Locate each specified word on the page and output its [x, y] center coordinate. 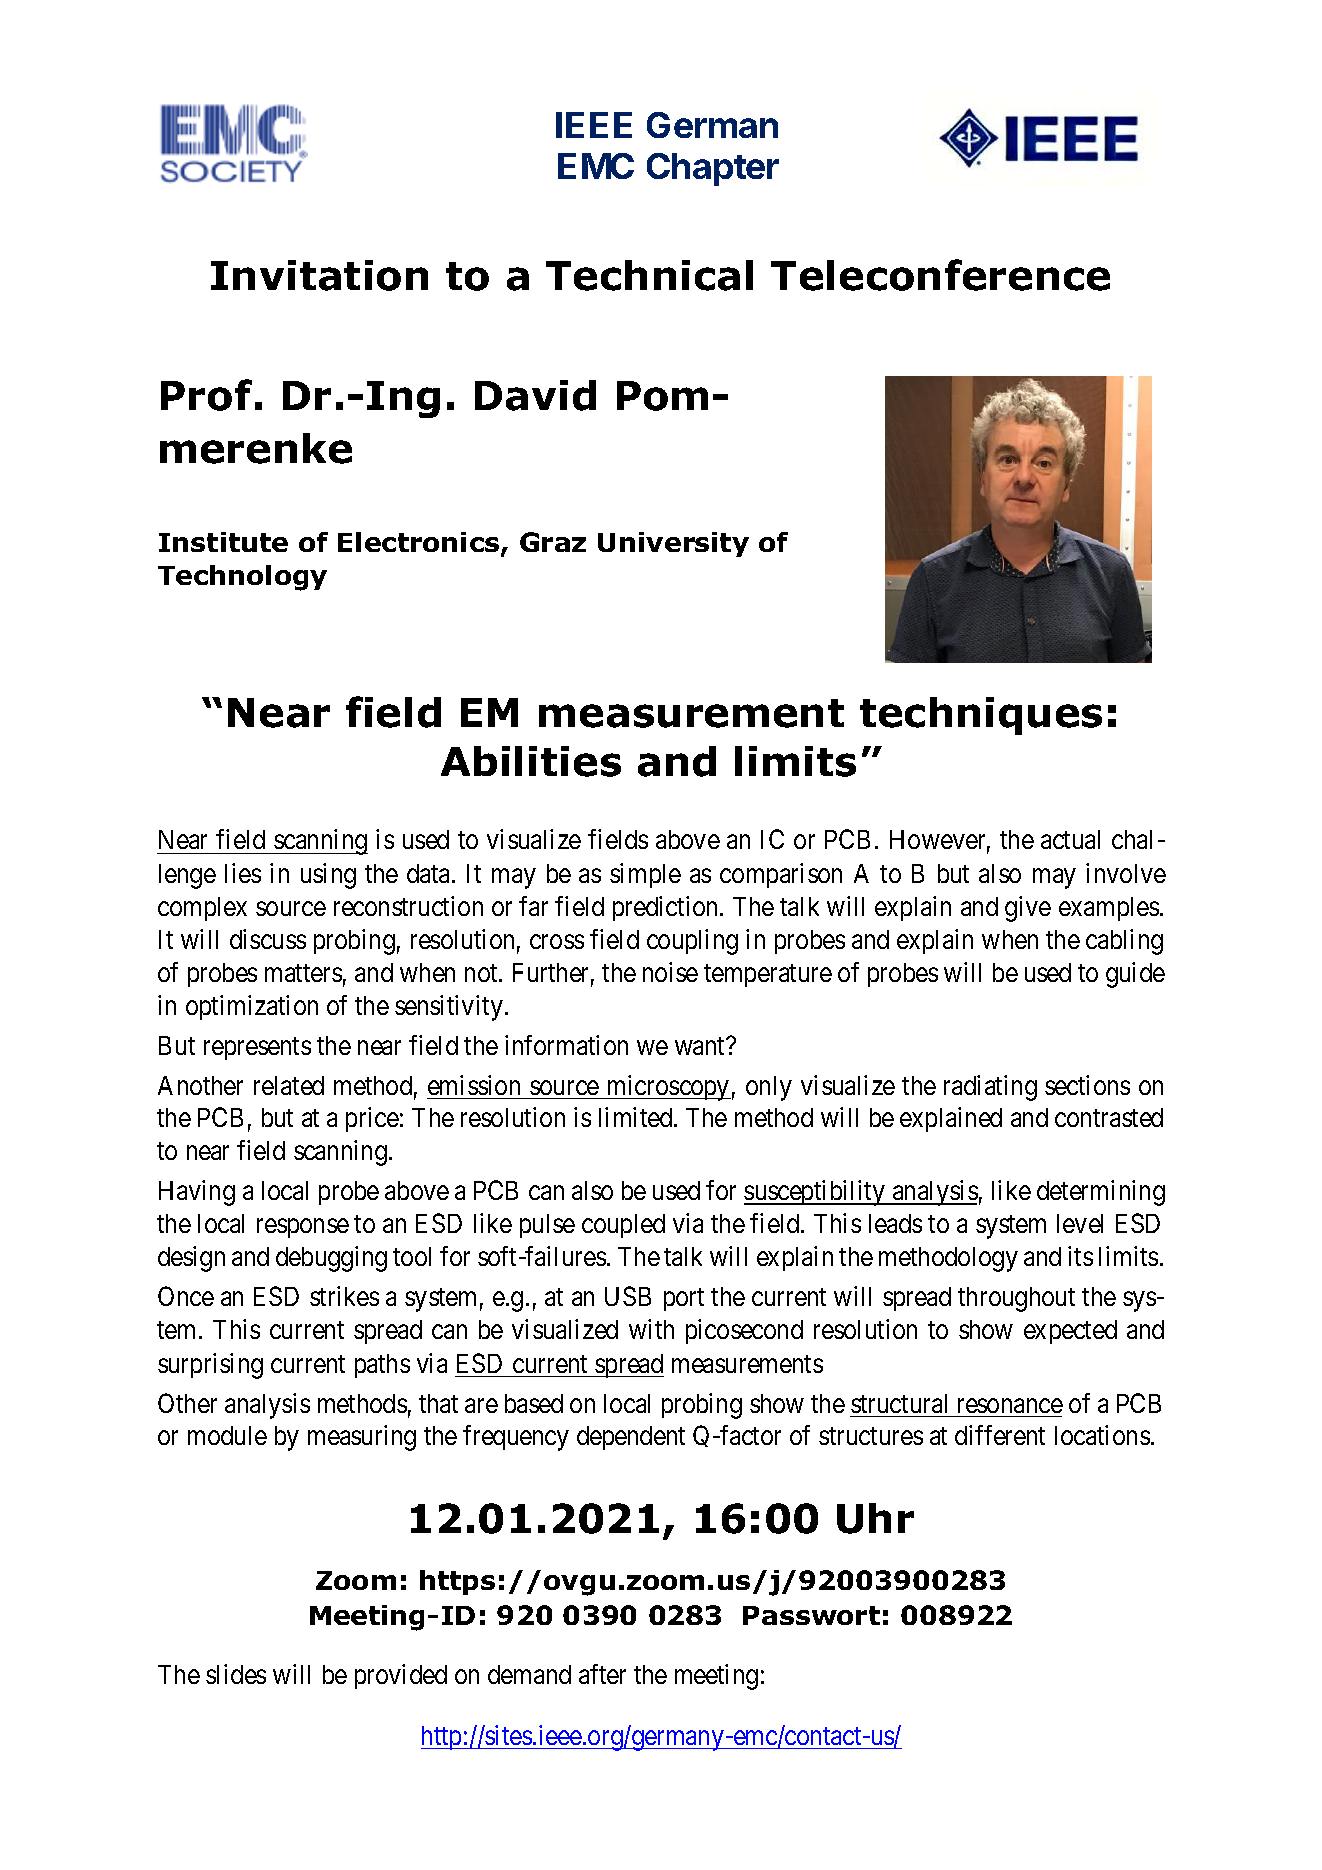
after [602, 1674]
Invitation [319, 275]
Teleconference [940, 275]
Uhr [875, 1518]
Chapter [713, 169]
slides [236, 1674]
